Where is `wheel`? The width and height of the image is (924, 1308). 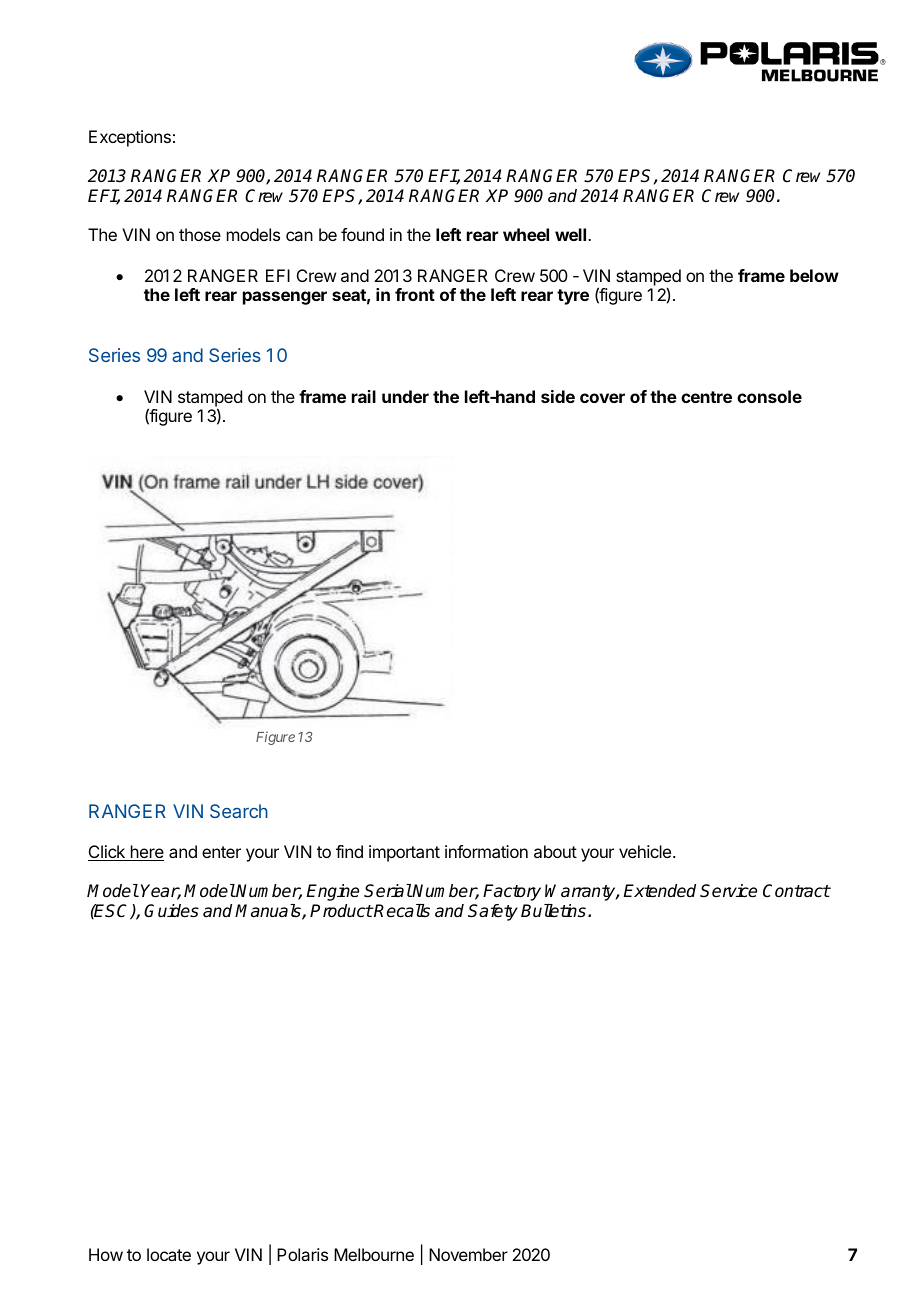 wheel is located at coordinates (526, 234).
